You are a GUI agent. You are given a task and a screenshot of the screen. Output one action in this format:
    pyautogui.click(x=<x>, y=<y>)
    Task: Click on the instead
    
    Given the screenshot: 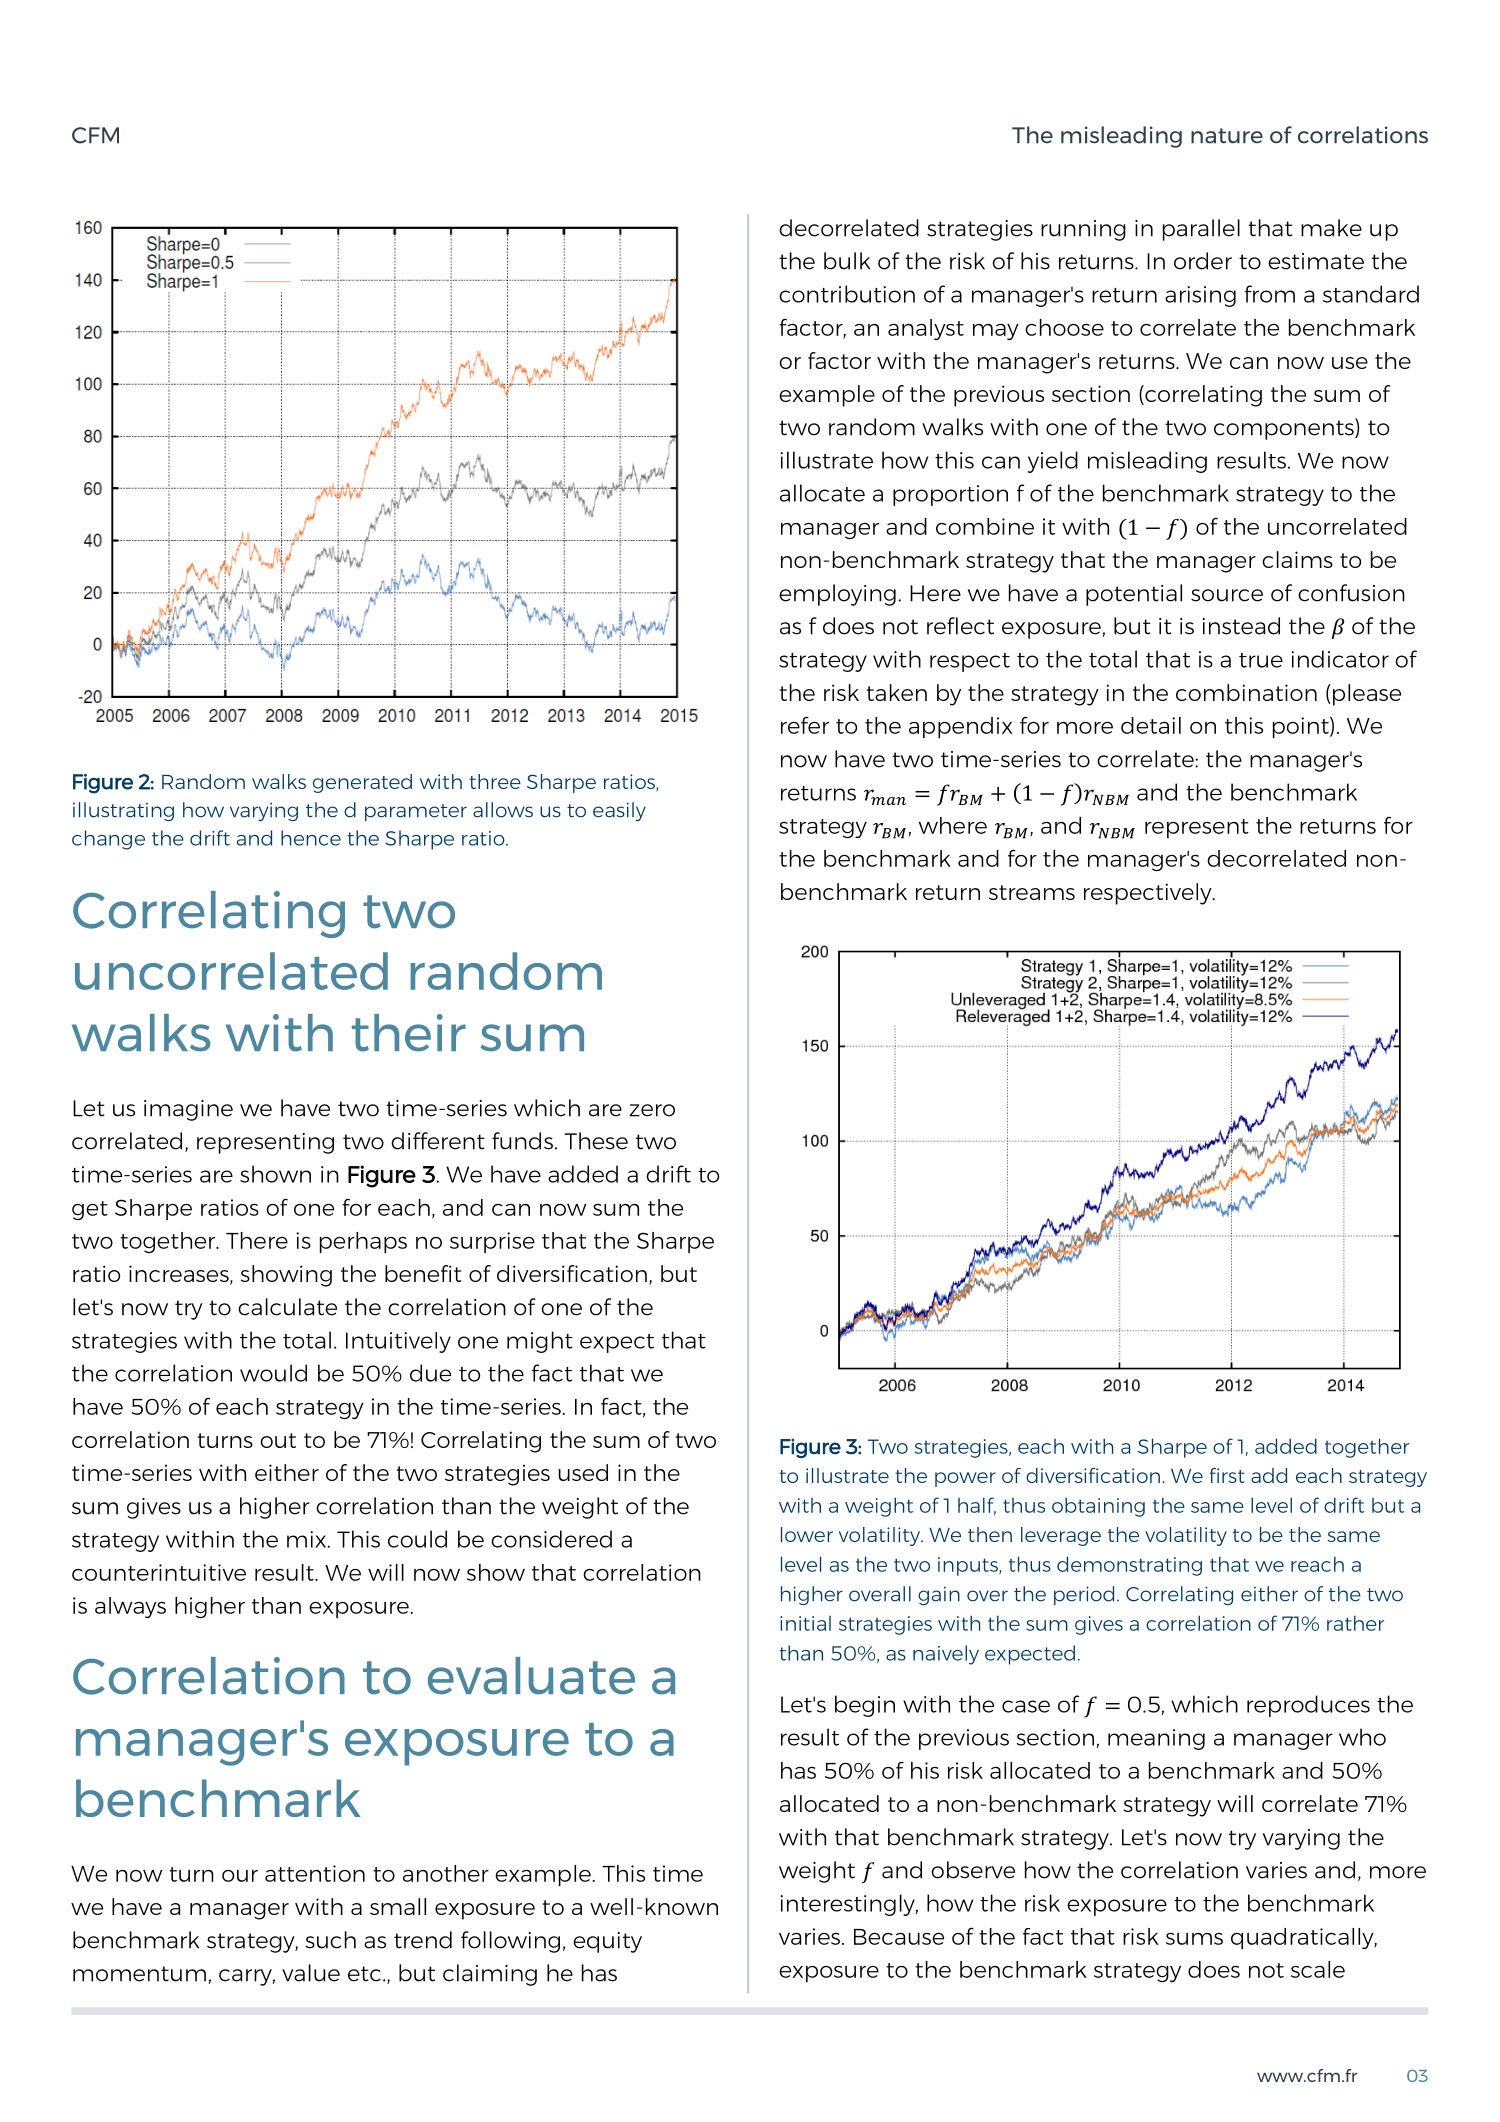 What is the action you would take?
    pyautogui.click(x=1241, y=626)
